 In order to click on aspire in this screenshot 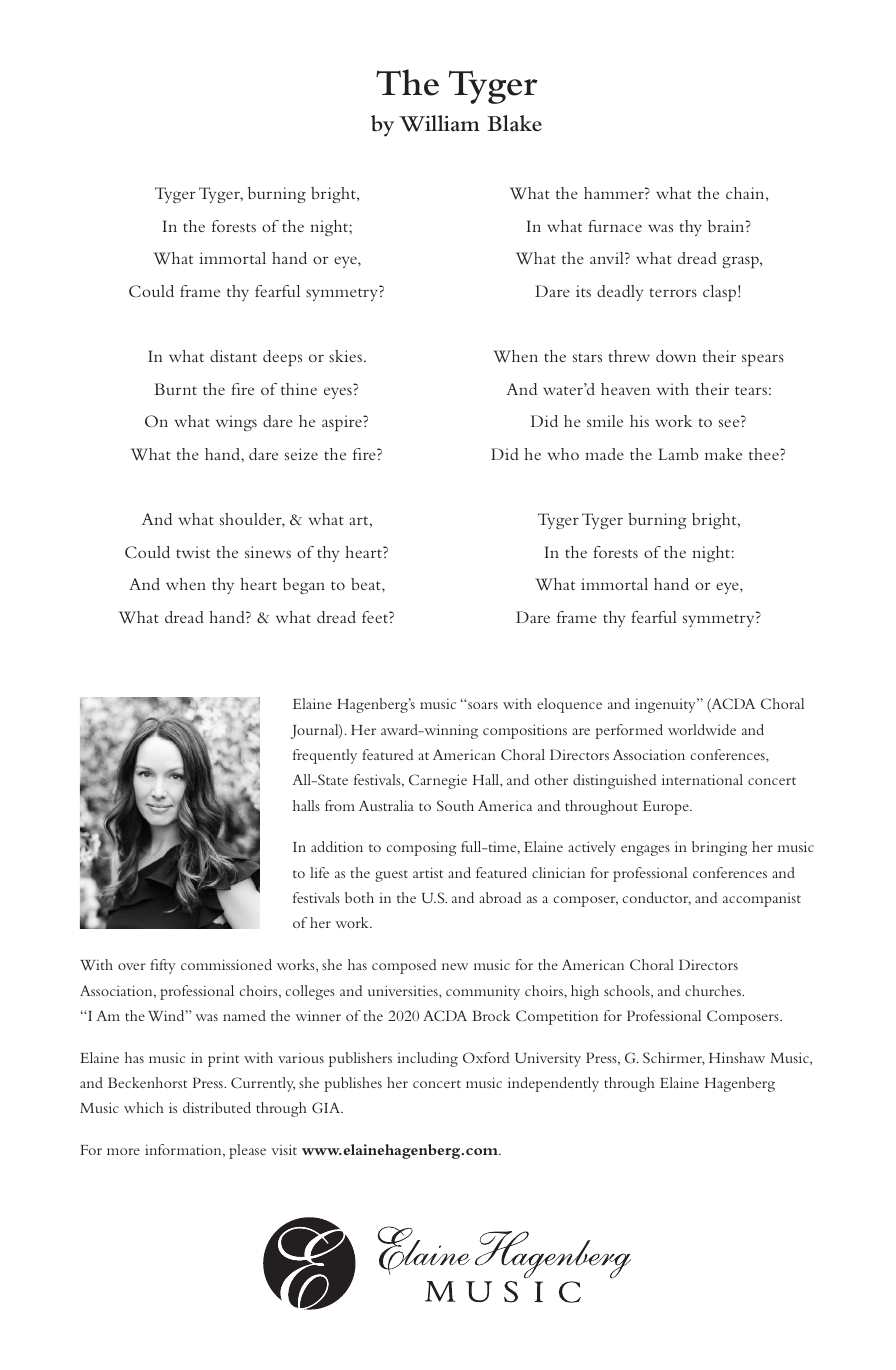, I will do `click(343, 423)`.
